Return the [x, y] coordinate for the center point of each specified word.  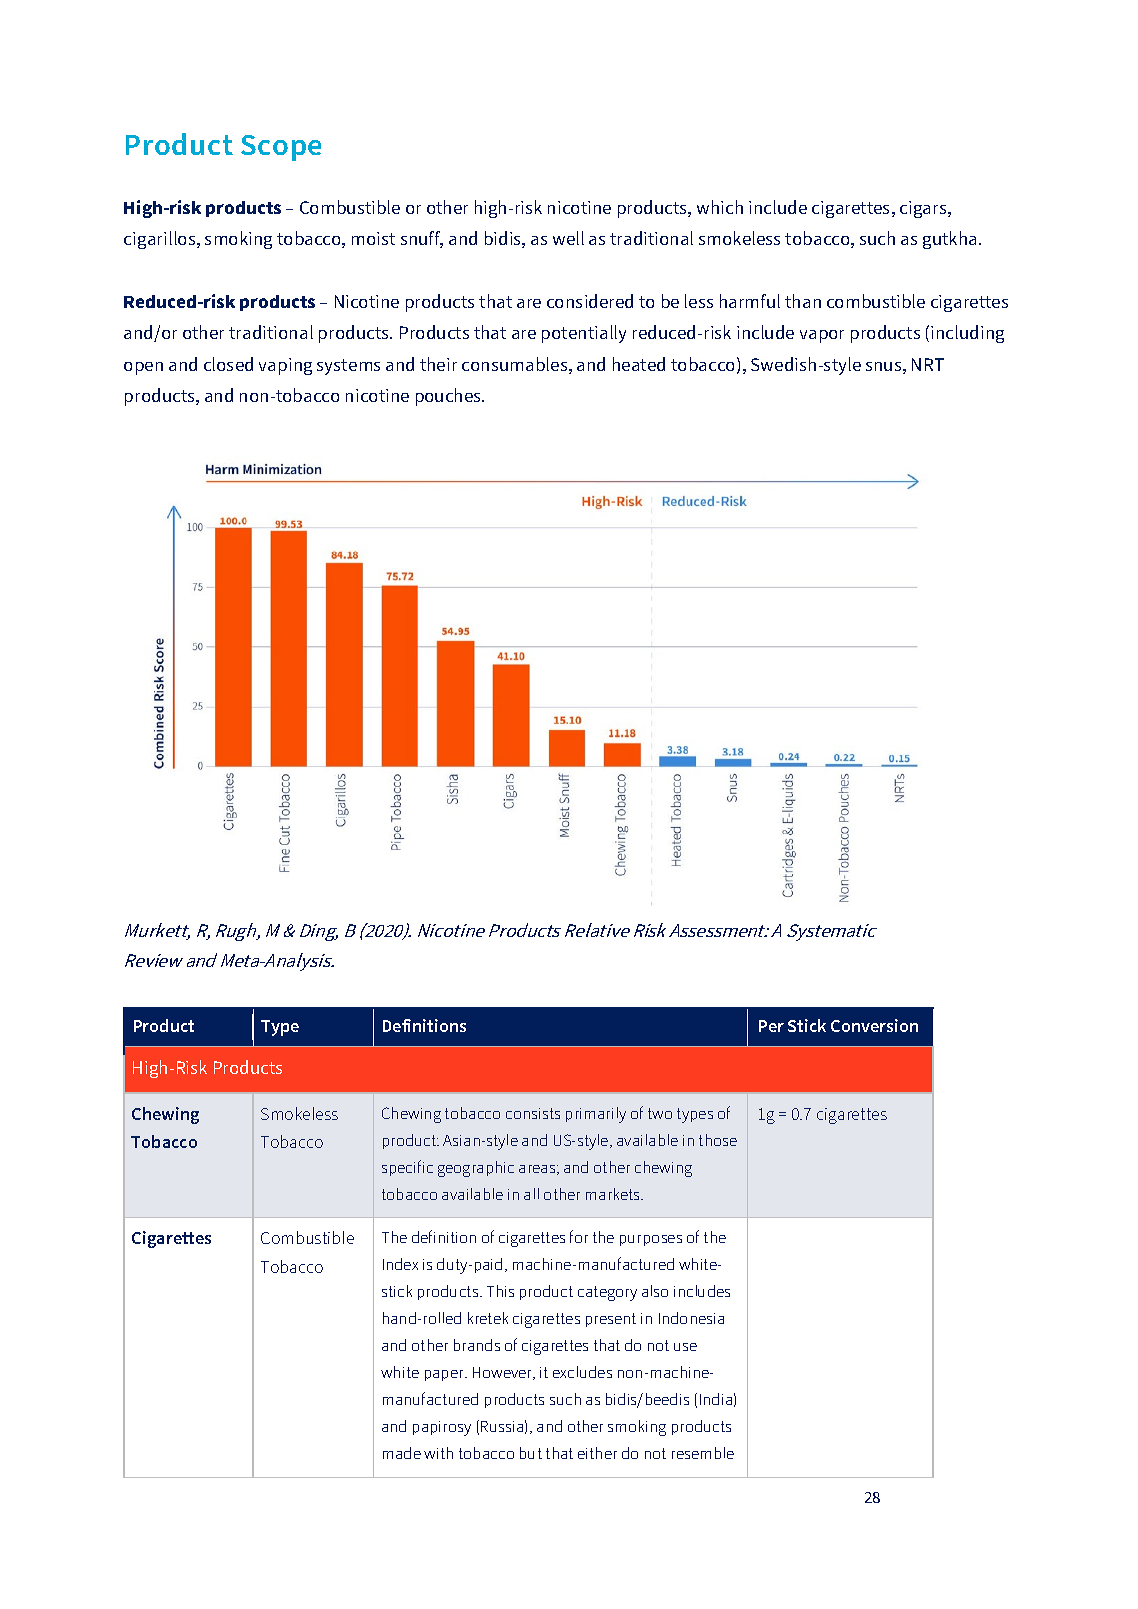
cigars [924, 209]
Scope [281, 148]
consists [533, 1113]
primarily [596, 1115]
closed [228, 364]
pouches [450, 397]
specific [407, 1168]
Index [400, 1264]
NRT [928, 364]
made [402, 1453]
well [568, 238]
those [718, 1140]
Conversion [874, 1025]
